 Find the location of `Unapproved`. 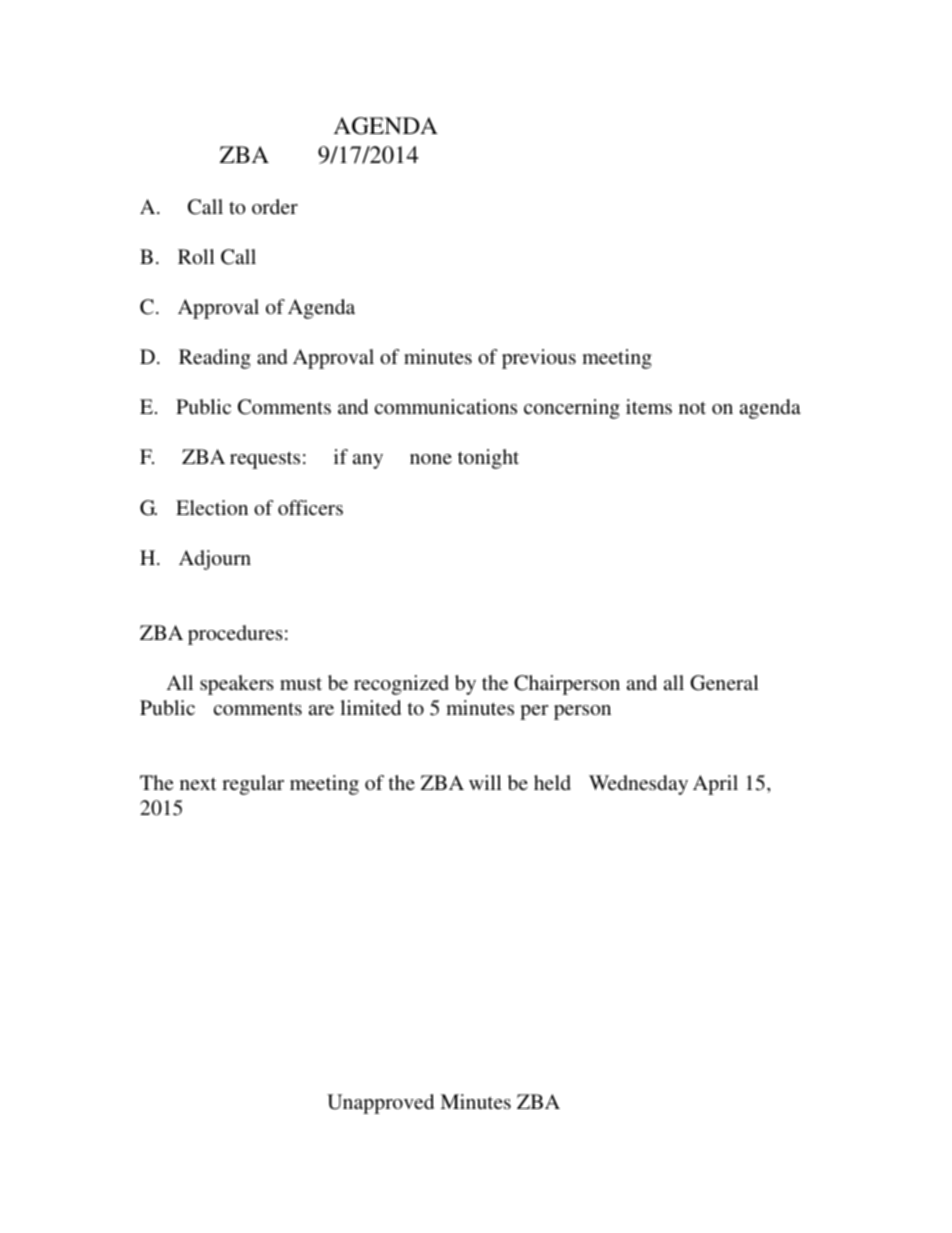

Unapproved is located at coordinates (380, 1104).
